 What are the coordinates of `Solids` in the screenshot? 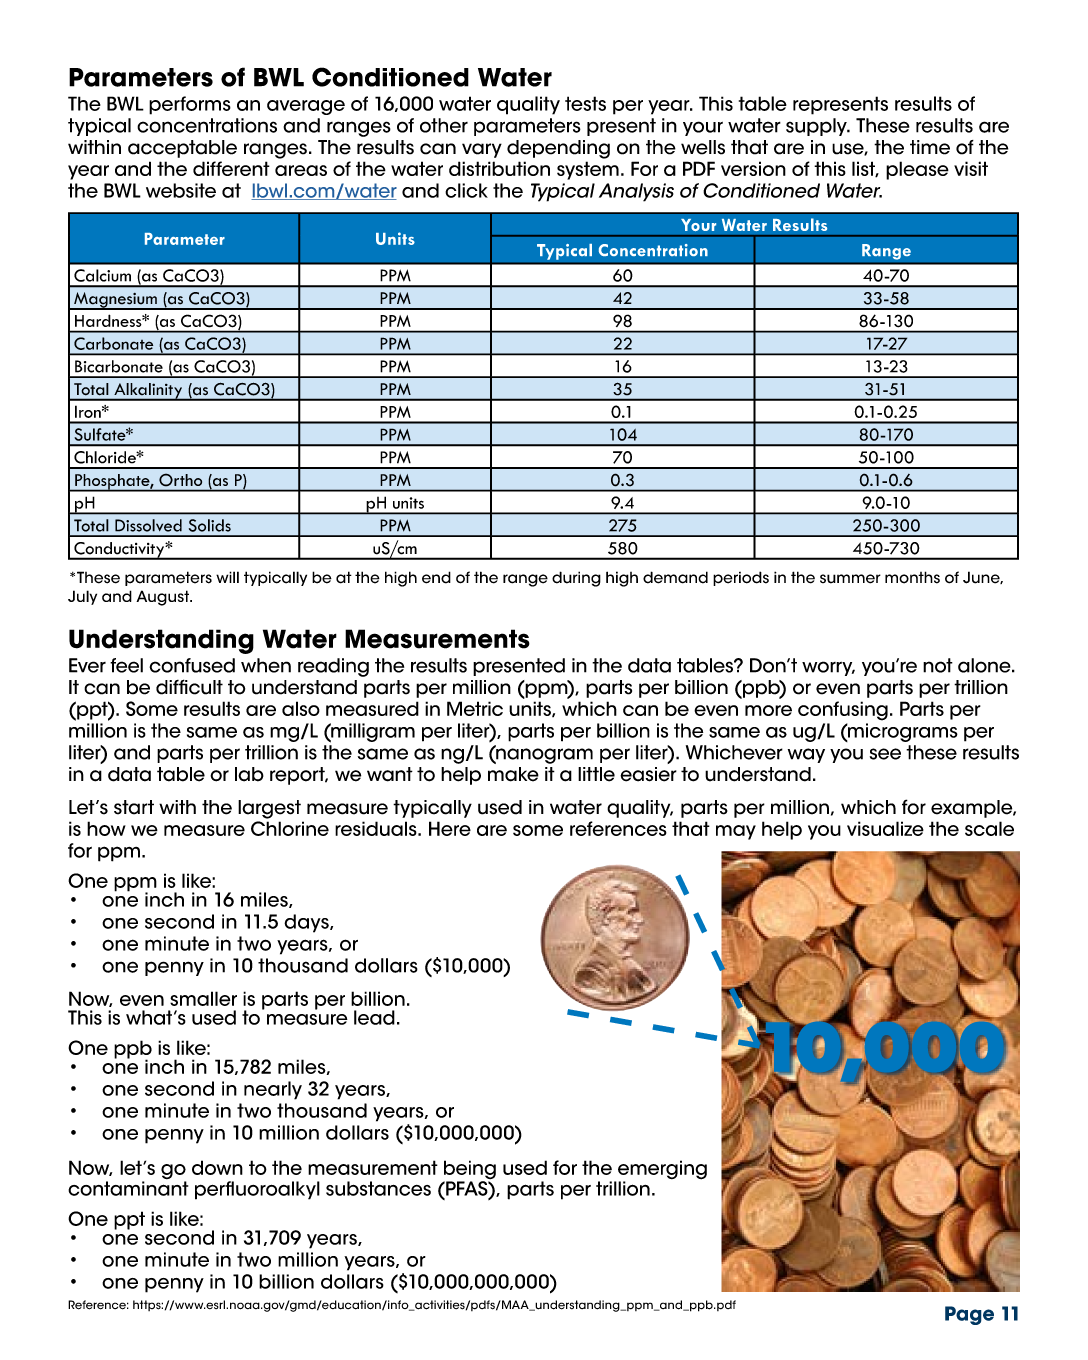 It's located at (210, 525).
